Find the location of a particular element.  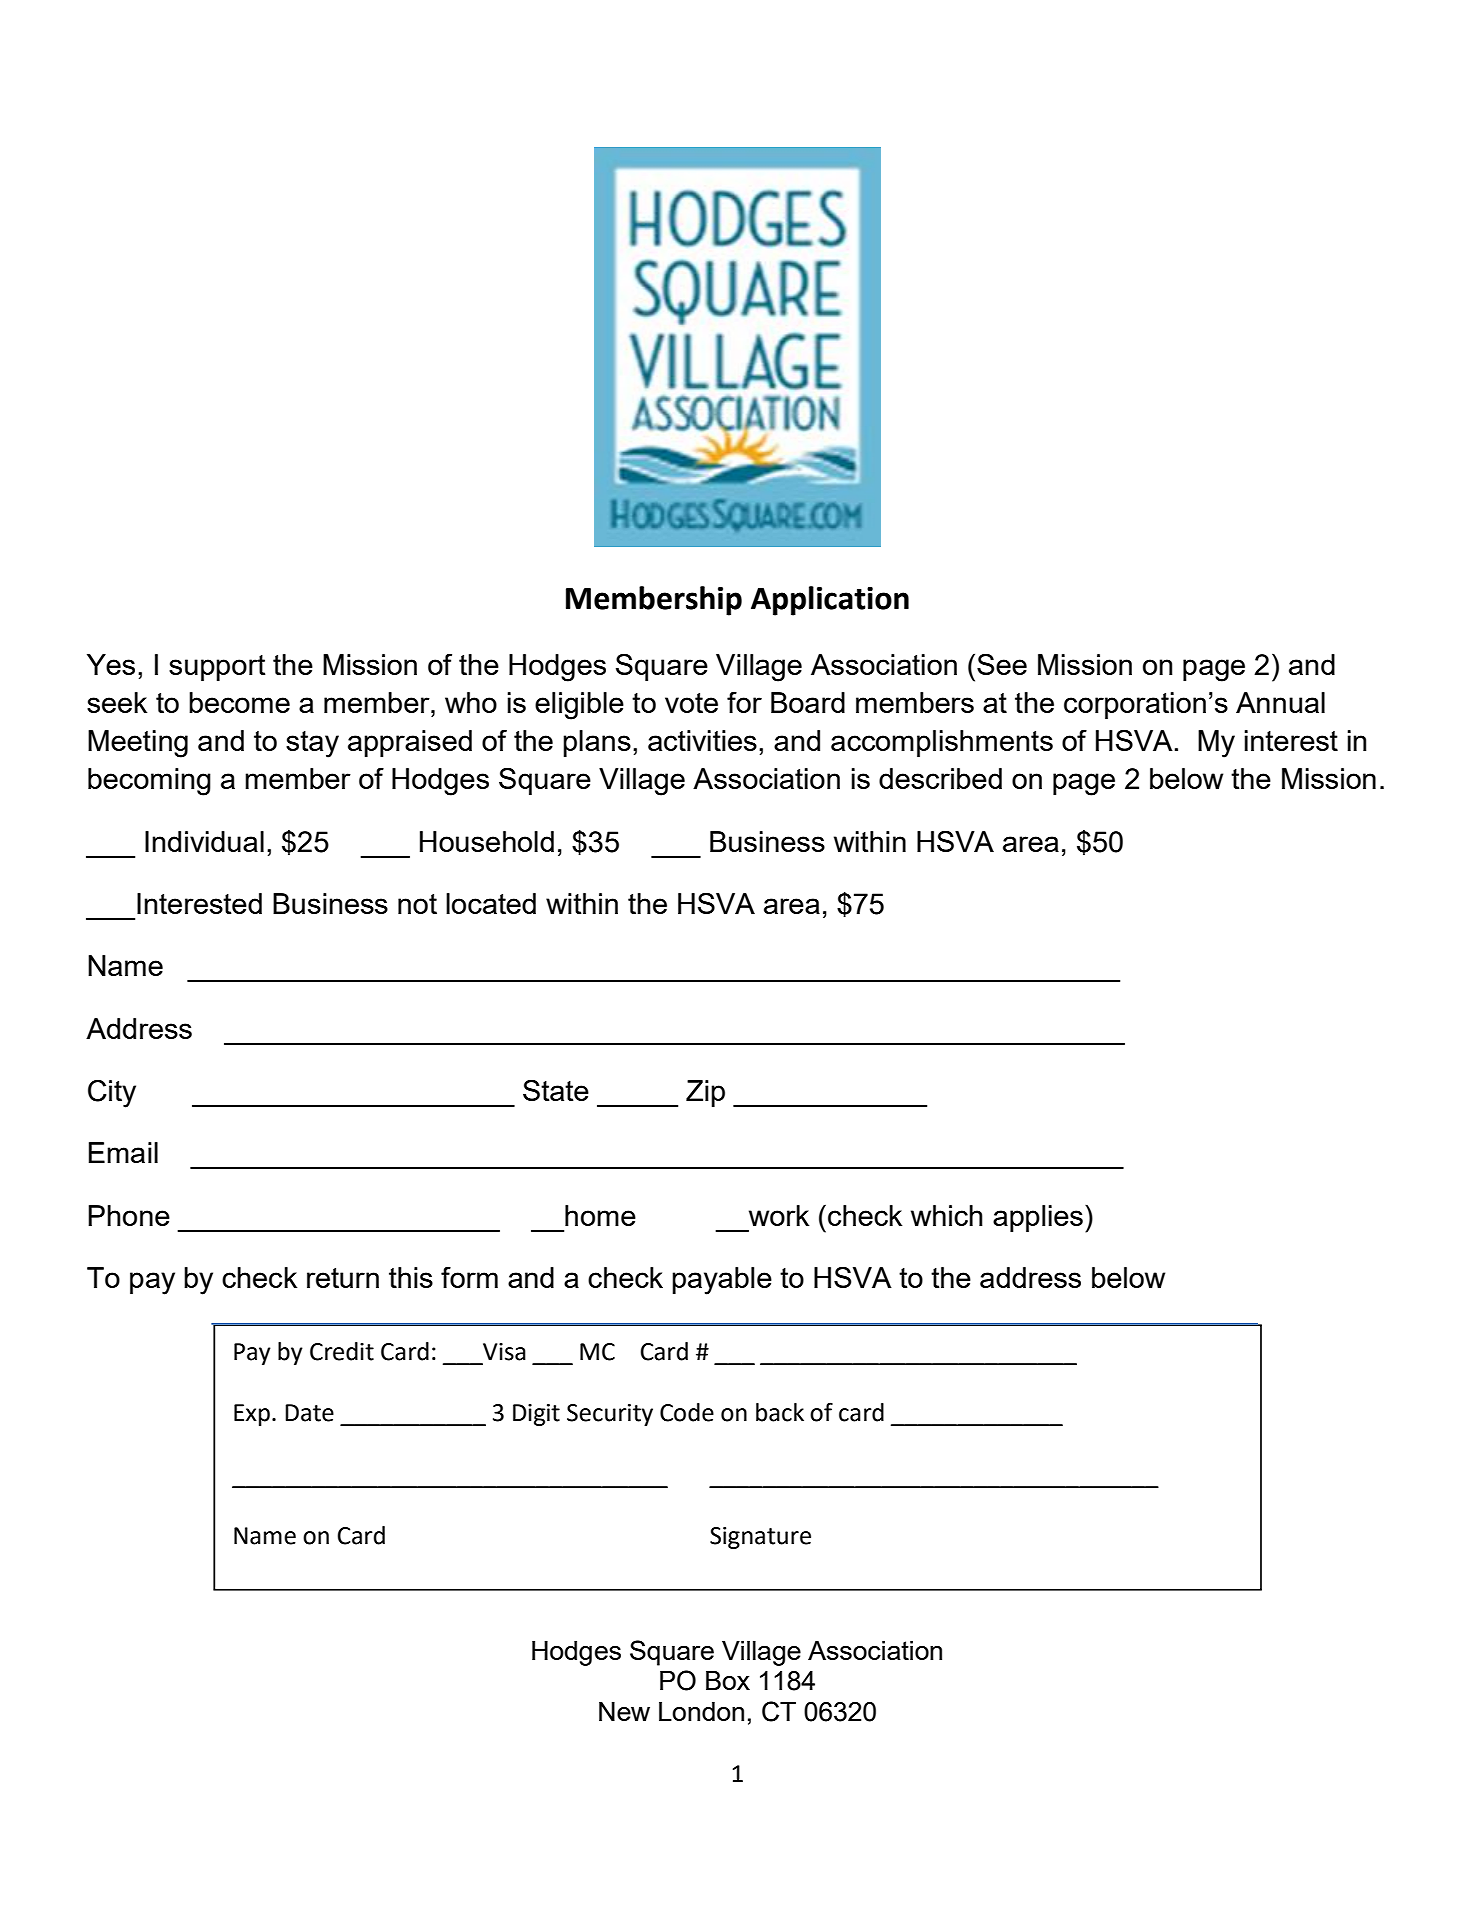

London is located at coordinates (701, 1711).
